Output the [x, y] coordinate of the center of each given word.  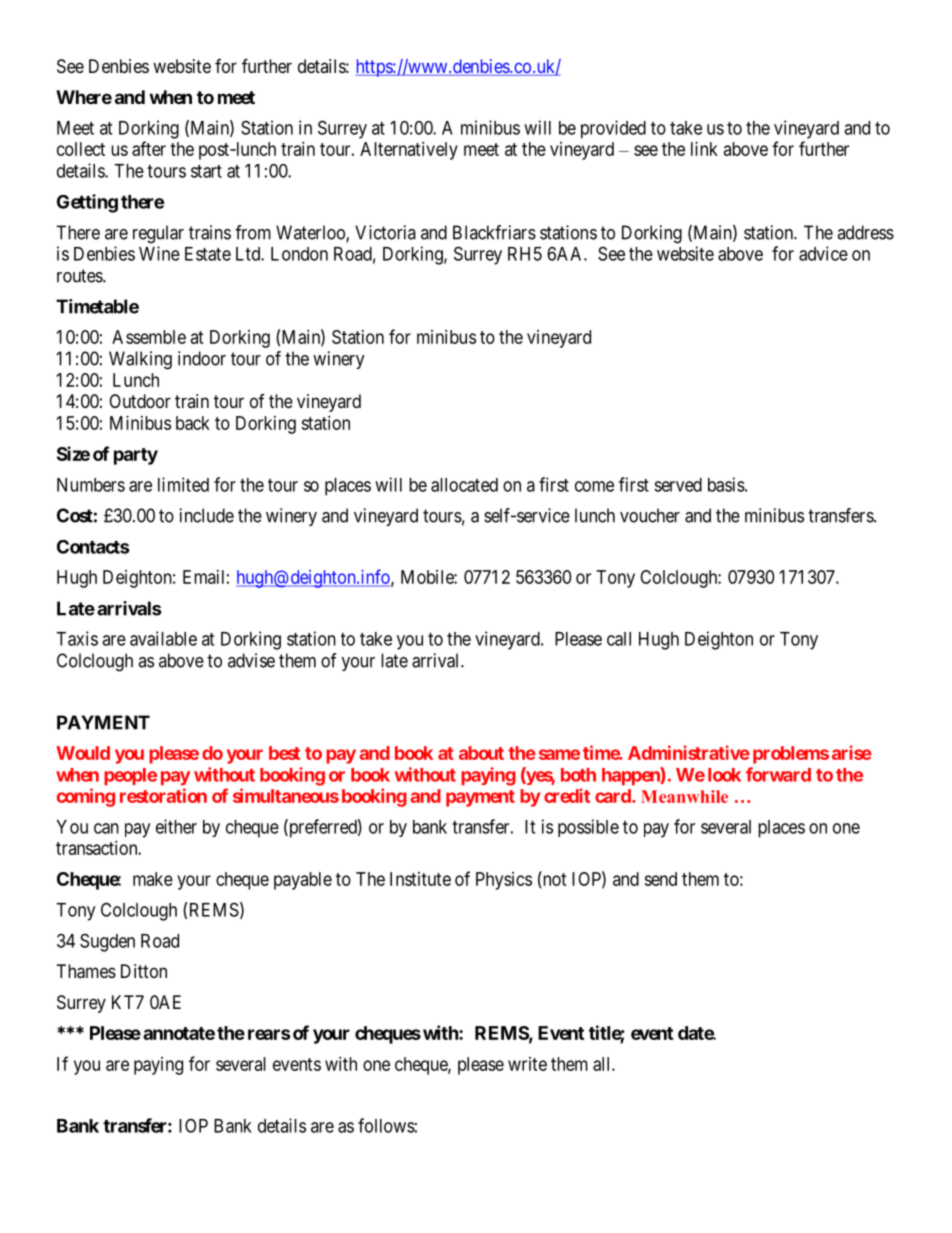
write [527, 1064]
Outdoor [140, 401]
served [678, 485]
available [163, 638]
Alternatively [409, 151]
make [153, 879]
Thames [86, 971]
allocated [464, 485]
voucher [650, 515]
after [149, 148]
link [704, 149]
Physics [504, 881]
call [619, 639]
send [660, 879]
